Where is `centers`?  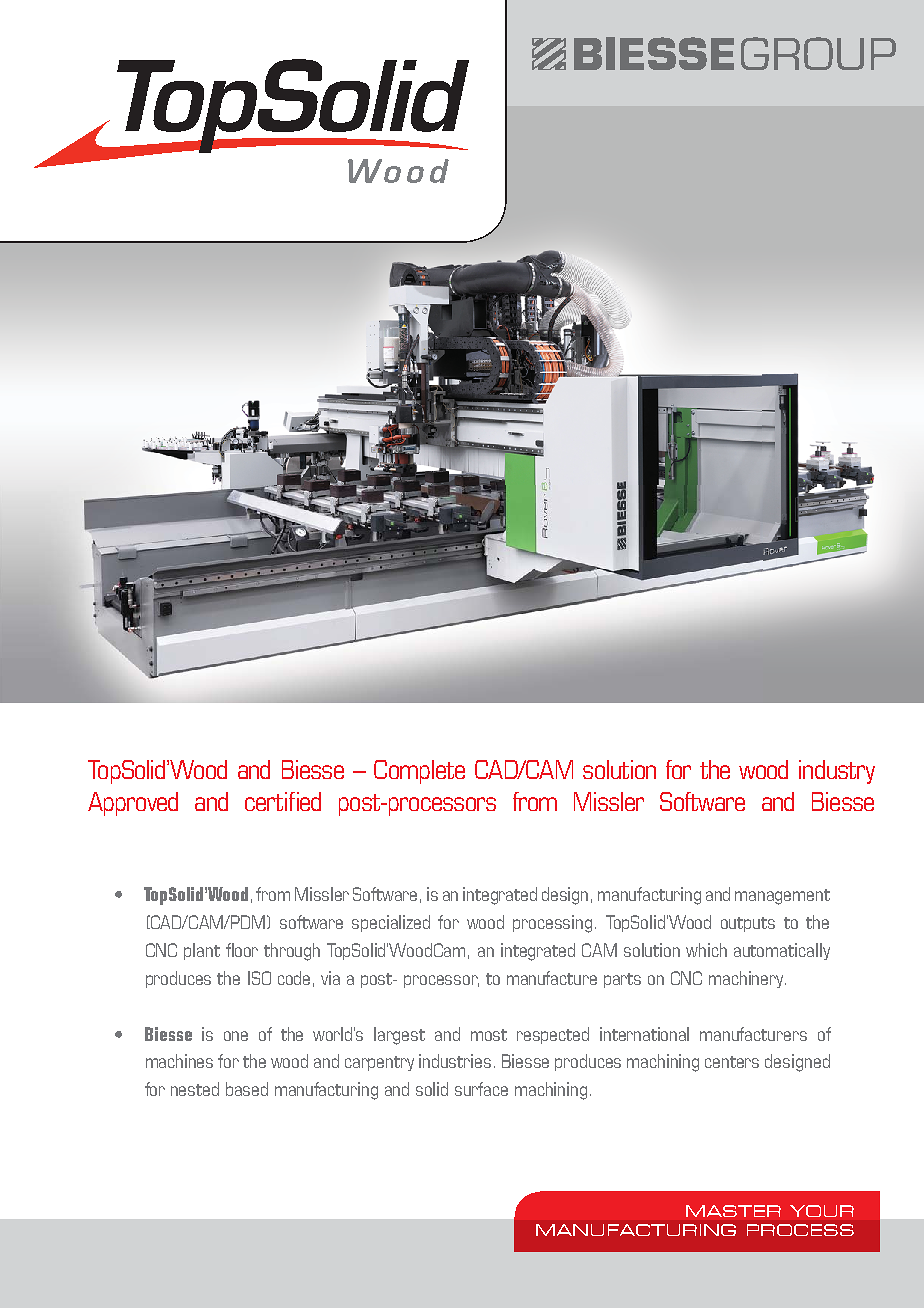 centers is located at coordinates (732, 1062).
